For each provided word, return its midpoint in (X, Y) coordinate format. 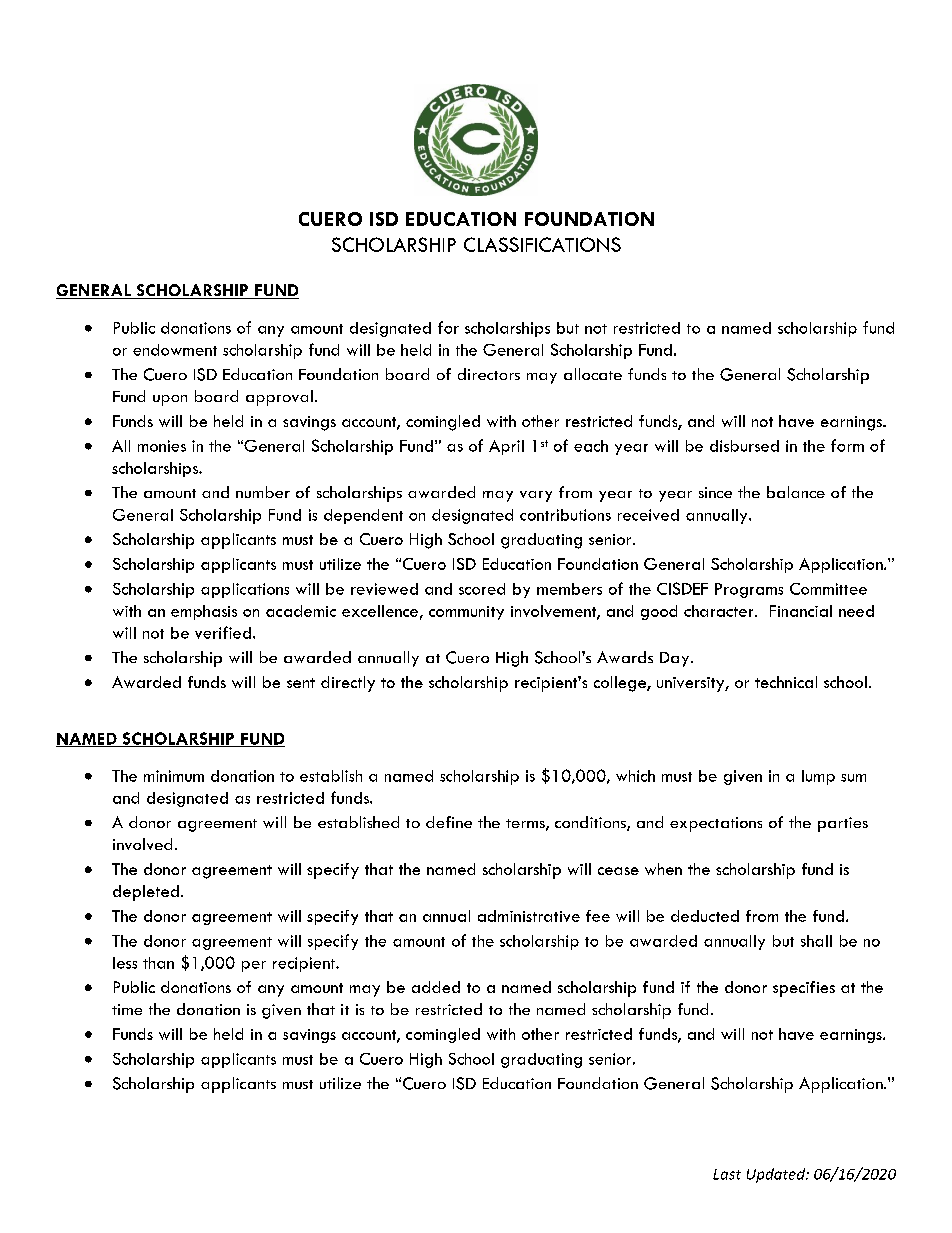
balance (796, 492)
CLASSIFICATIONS (542, 244)
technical (786, 682)
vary (536, 496)
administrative (529, 916)
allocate (593, 374)
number (263, 492)
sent (301, 683)
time (127, 1009)
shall (816, 941)
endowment (175, 350)
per (254, 966)
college (621, 684)
